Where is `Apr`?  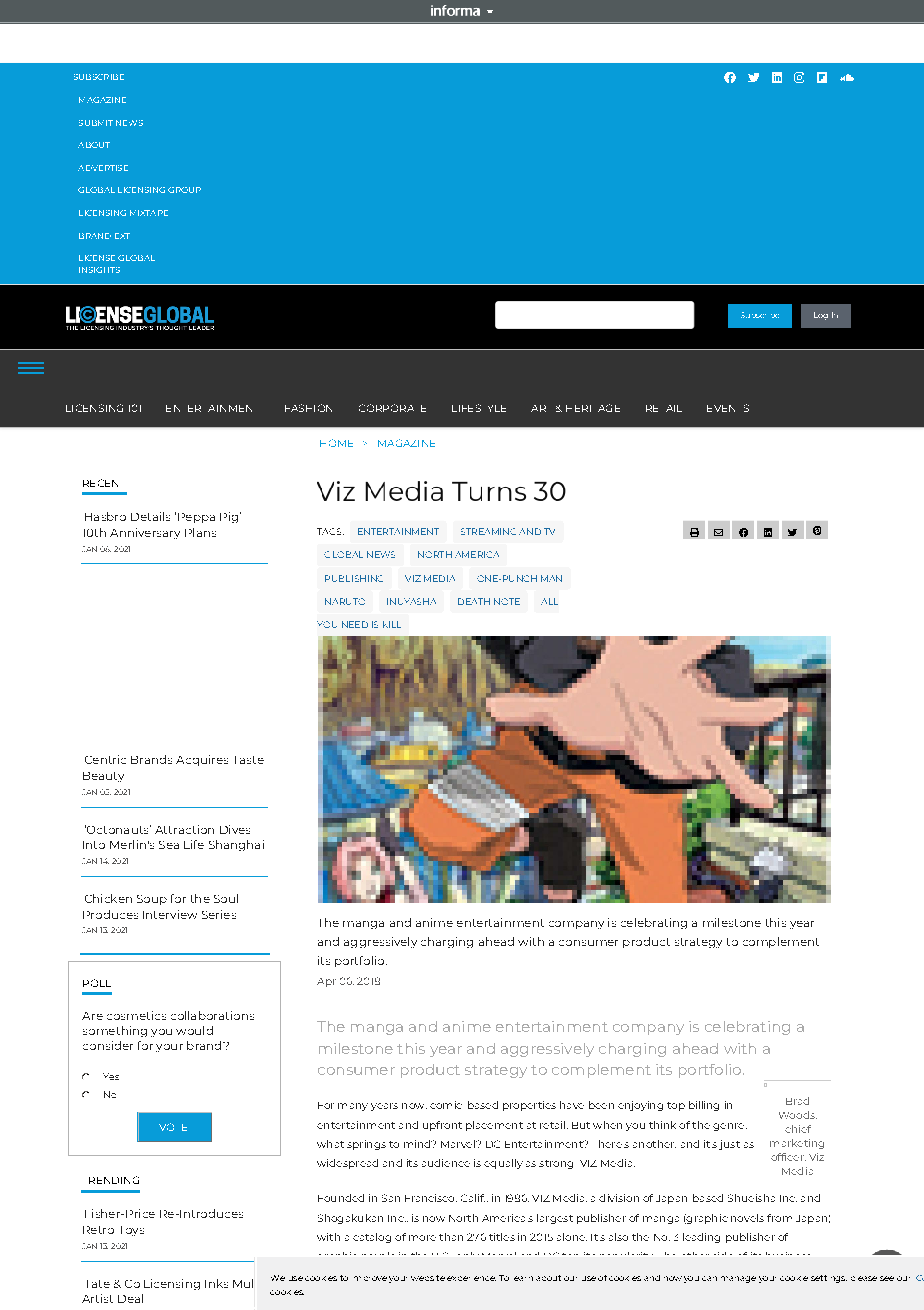 Apr is located at coordinates (326, 982).
